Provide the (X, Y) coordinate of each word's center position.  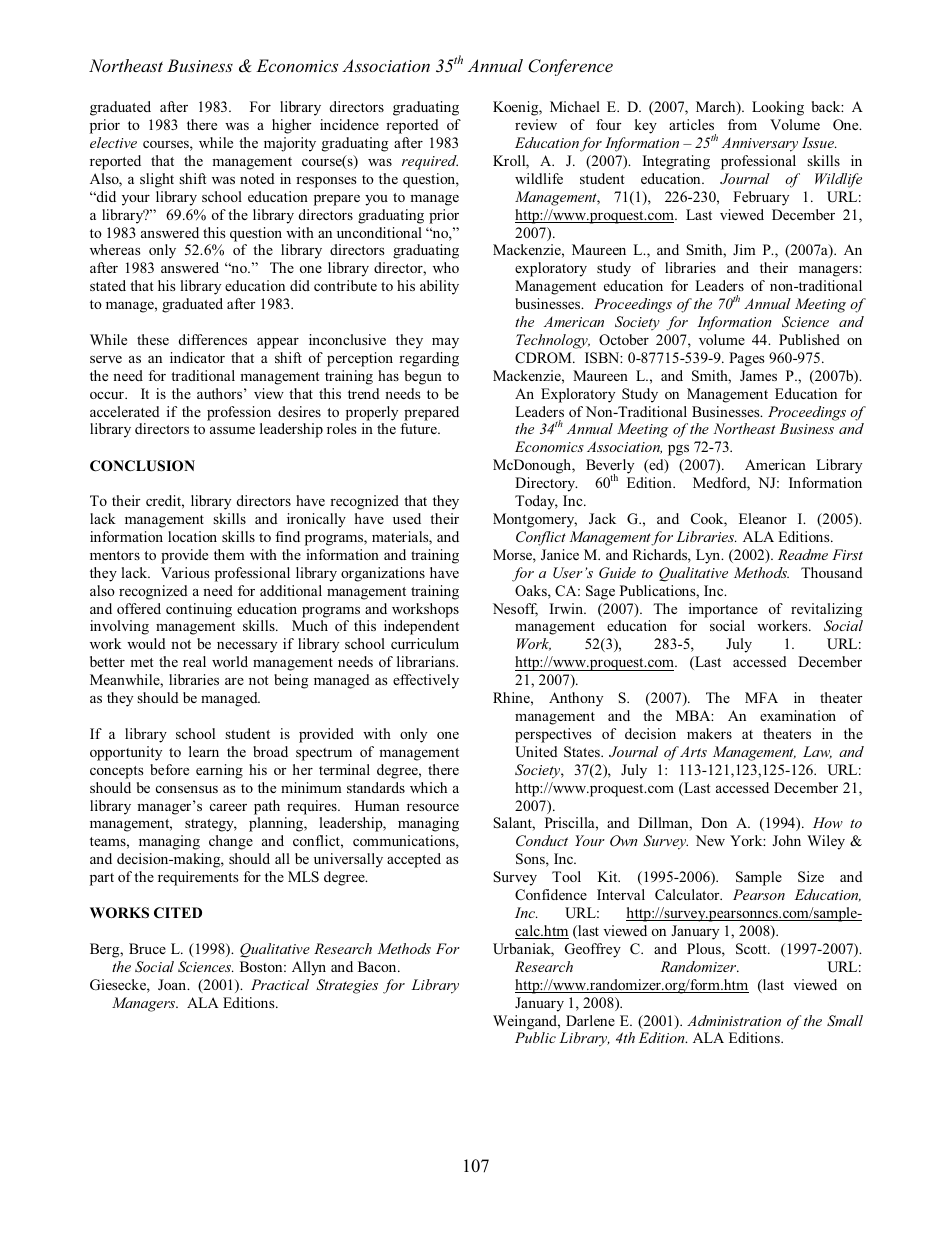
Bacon (378, 966)
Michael (575, 106)
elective (113, 142)
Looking (778, 108)
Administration (734, 1020)
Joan (173, 984)
